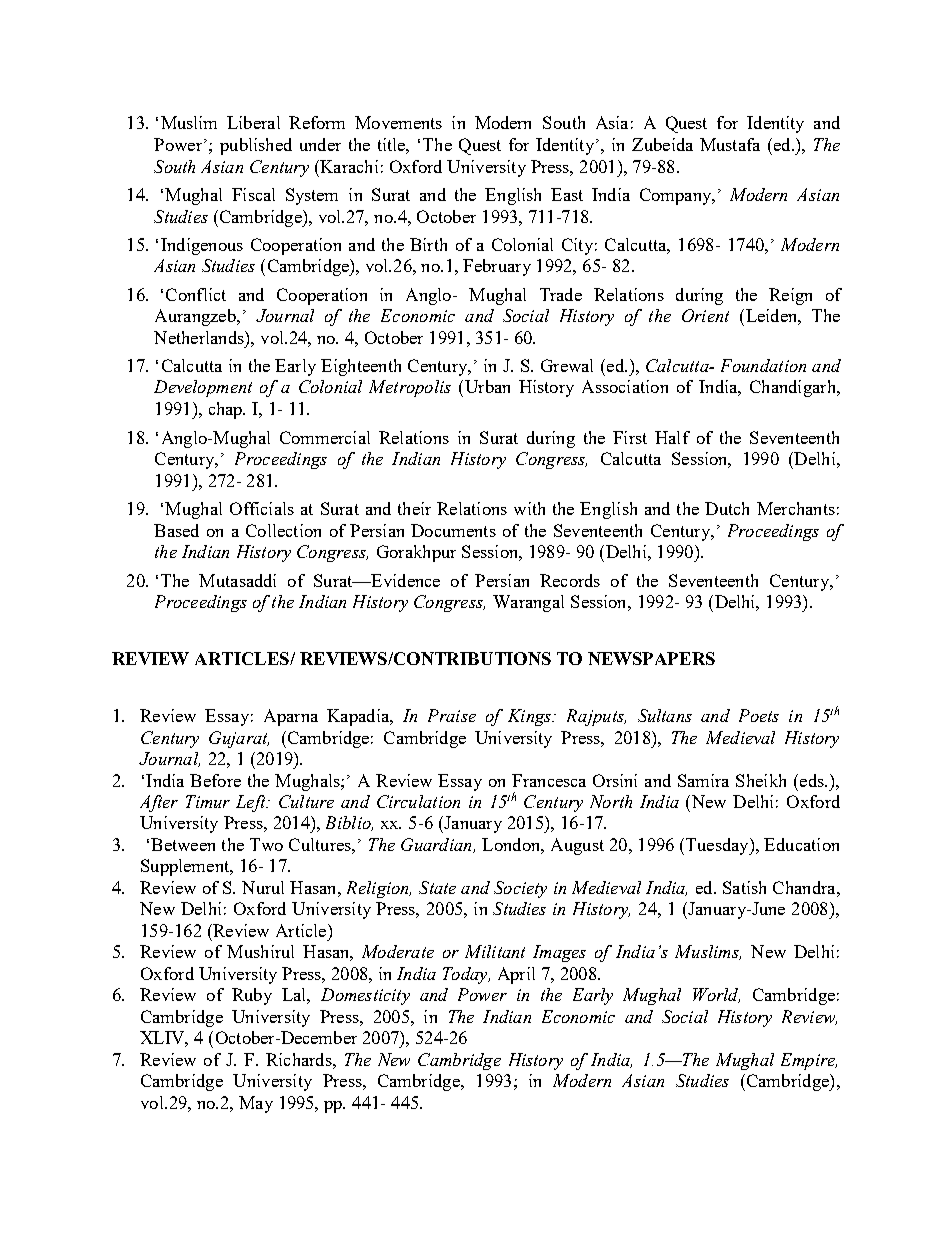 Image resolution: width=952 pixels, height=1233 pixels. Describe the element at coordinates (392, 144) in the image. I see `title` at that location.
